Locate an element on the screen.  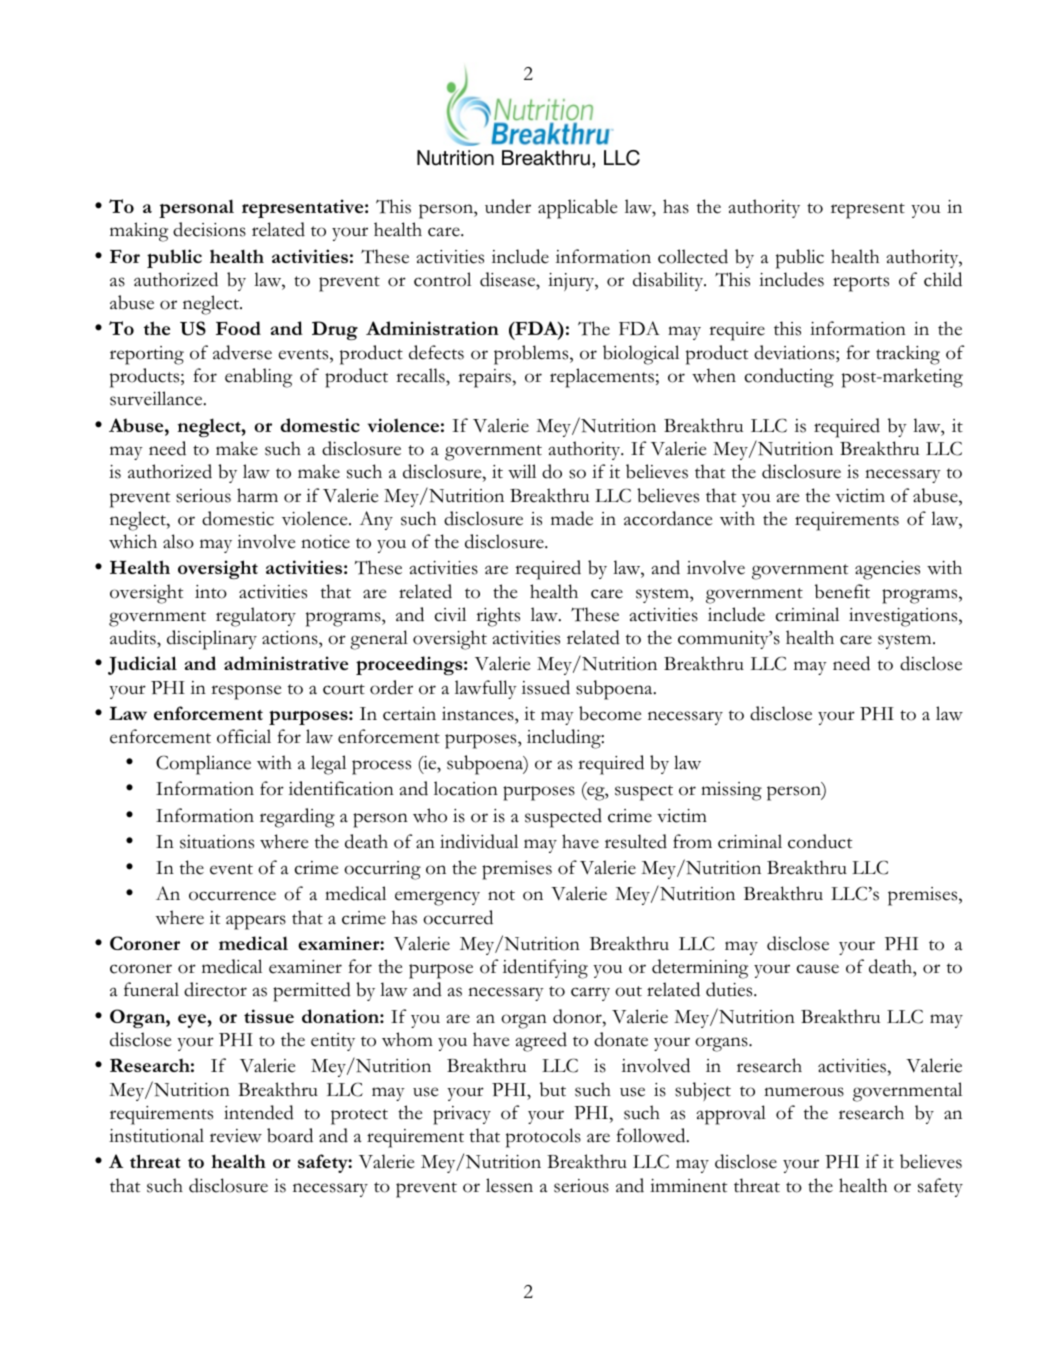
harm is located at coordinates (257, 495).
